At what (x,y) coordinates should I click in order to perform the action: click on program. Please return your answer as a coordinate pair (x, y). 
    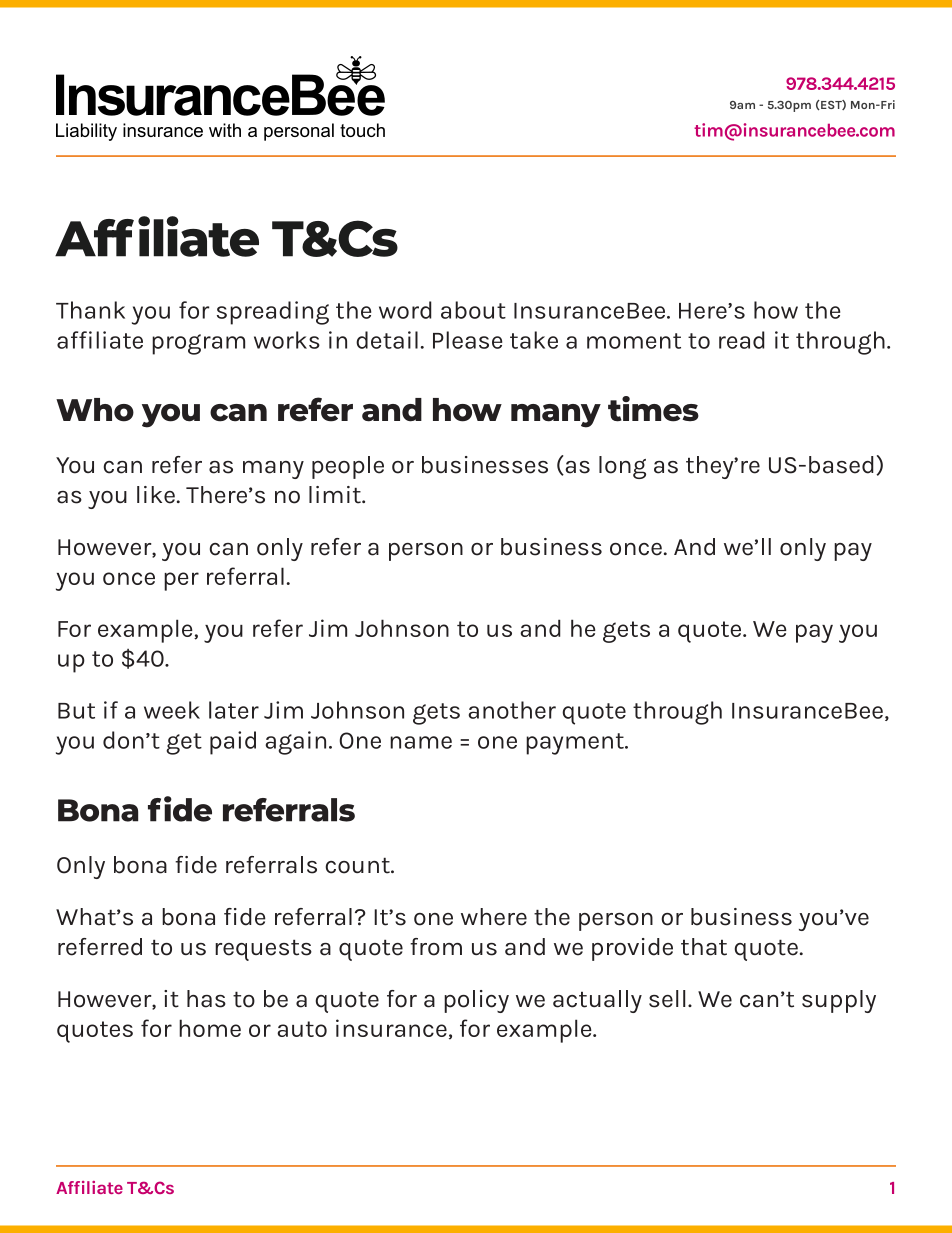
    Looking at the image, I should click on (198, 344).
